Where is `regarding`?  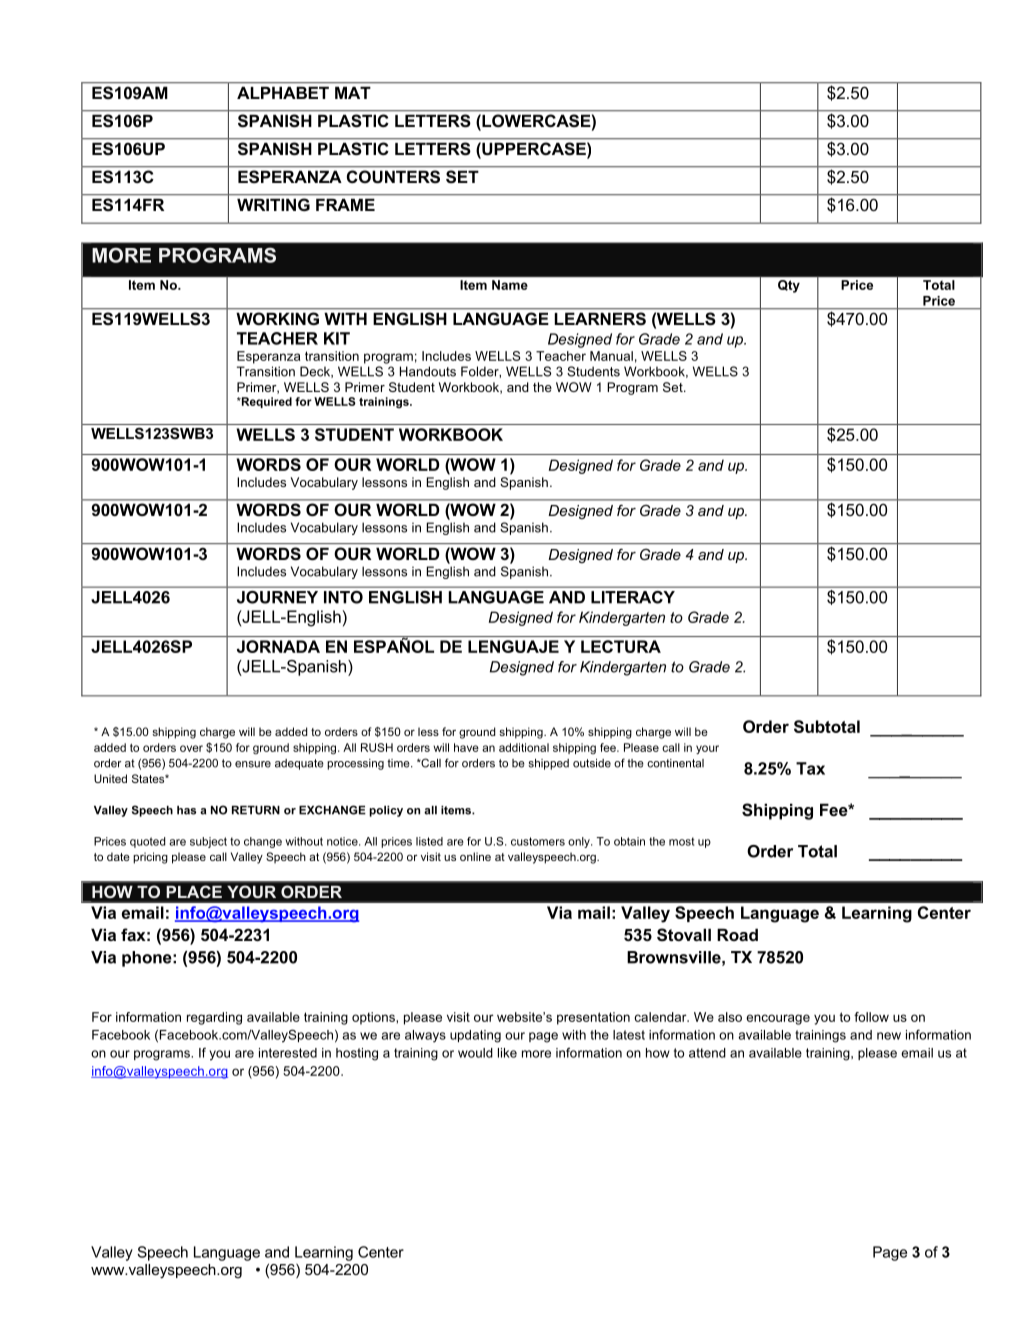 regarding is located at coordinates (214, 1018).
